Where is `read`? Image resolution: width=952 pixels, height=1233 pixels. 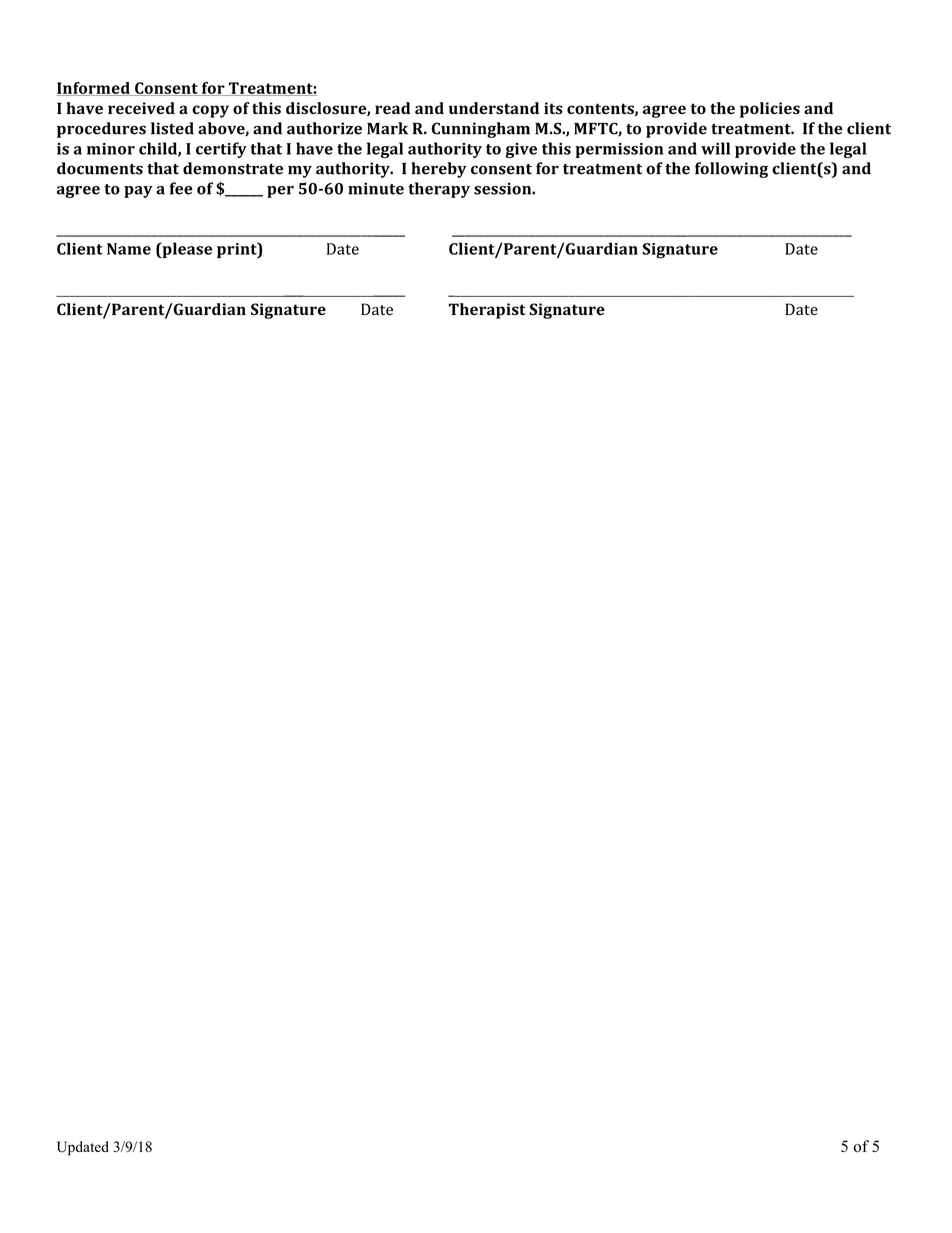
read is located at coordinates (392, 108).
